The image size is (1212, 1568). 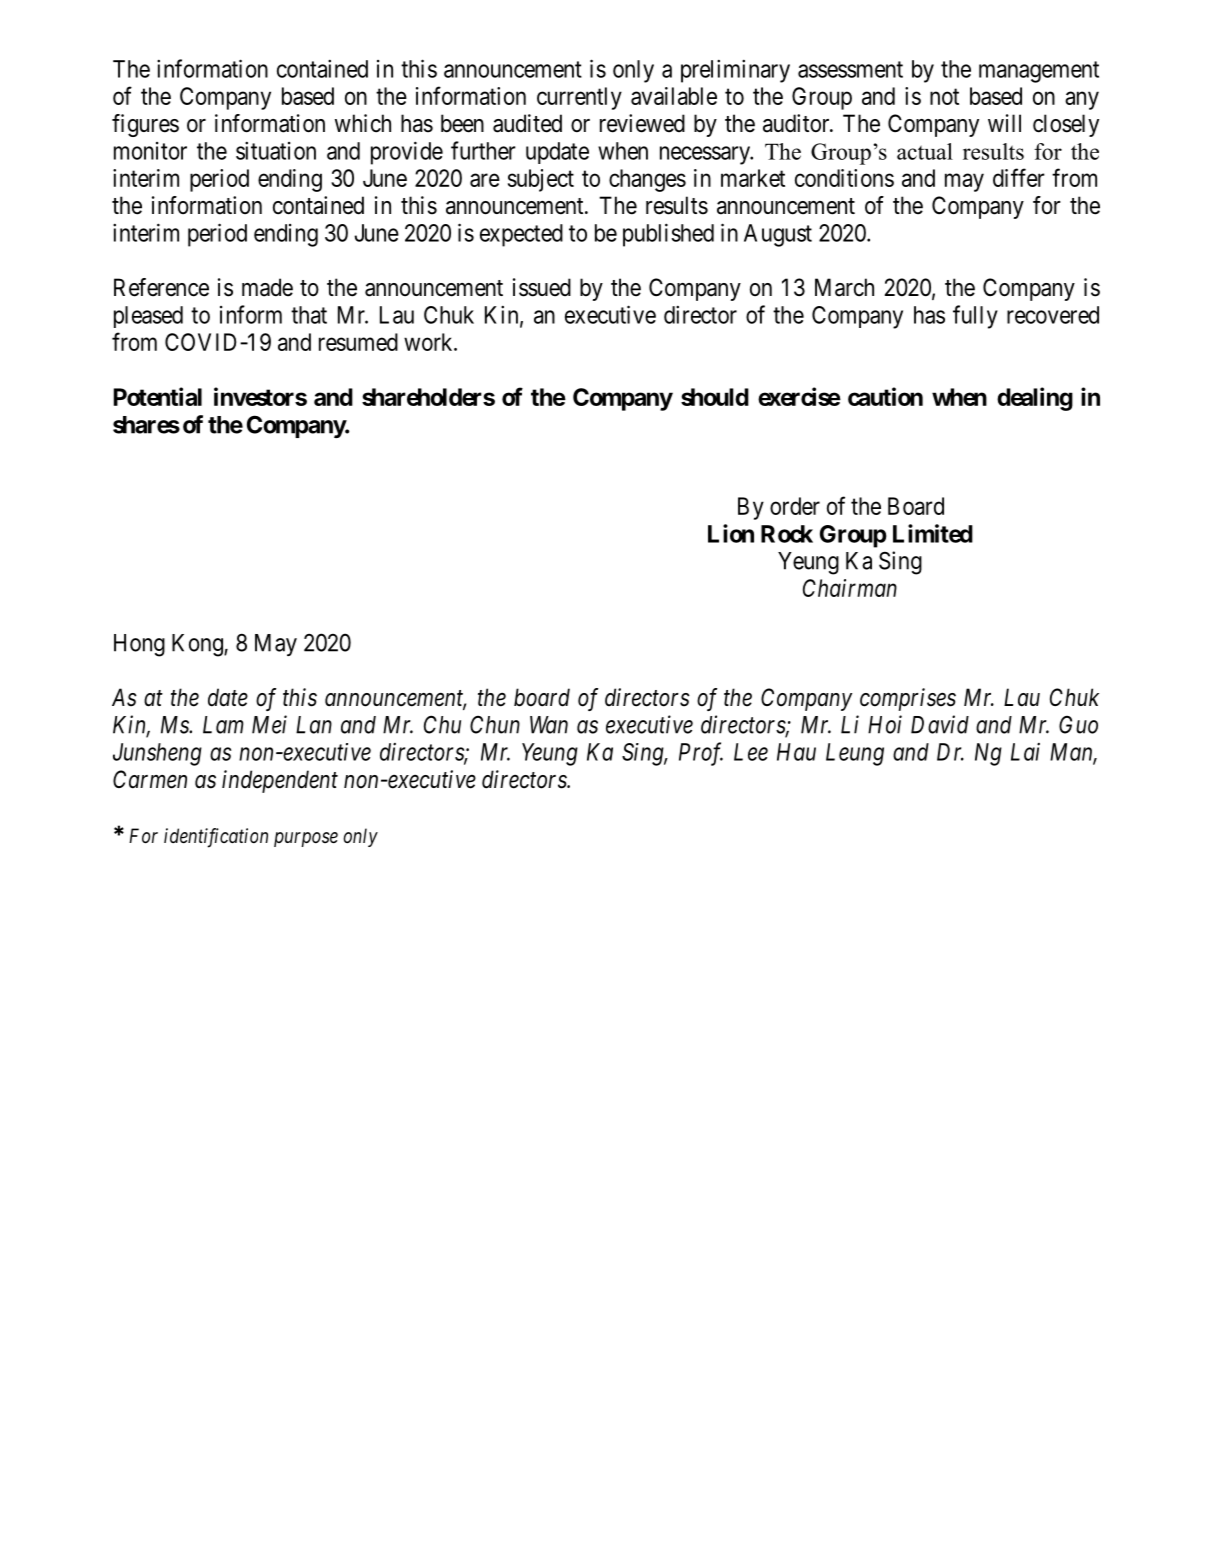 What do you see at coordinates (363, 123) in the document?
I see `which` at bounding box center [363, 123].
